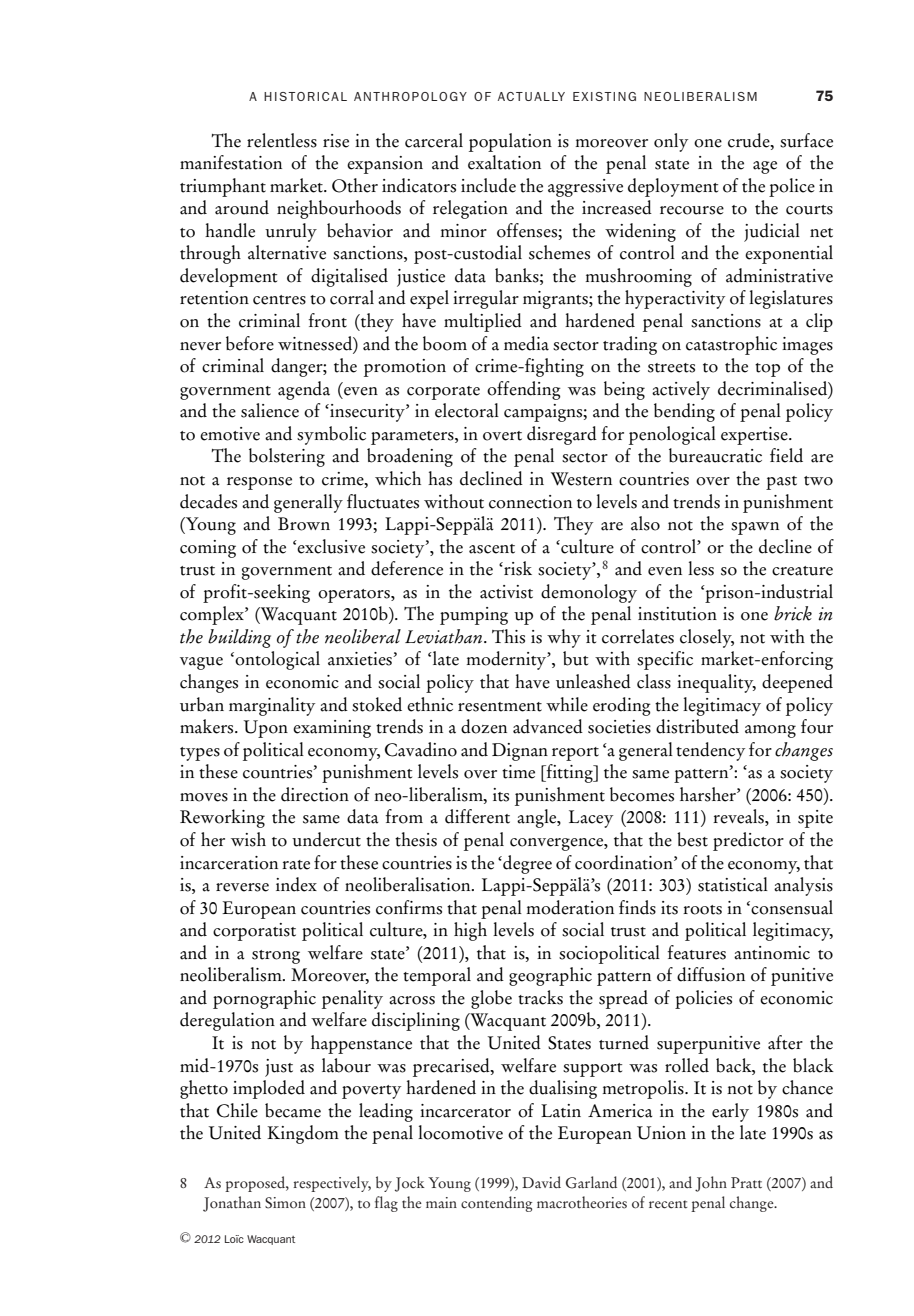  I want to click on corporatist, so click(254, 932).
